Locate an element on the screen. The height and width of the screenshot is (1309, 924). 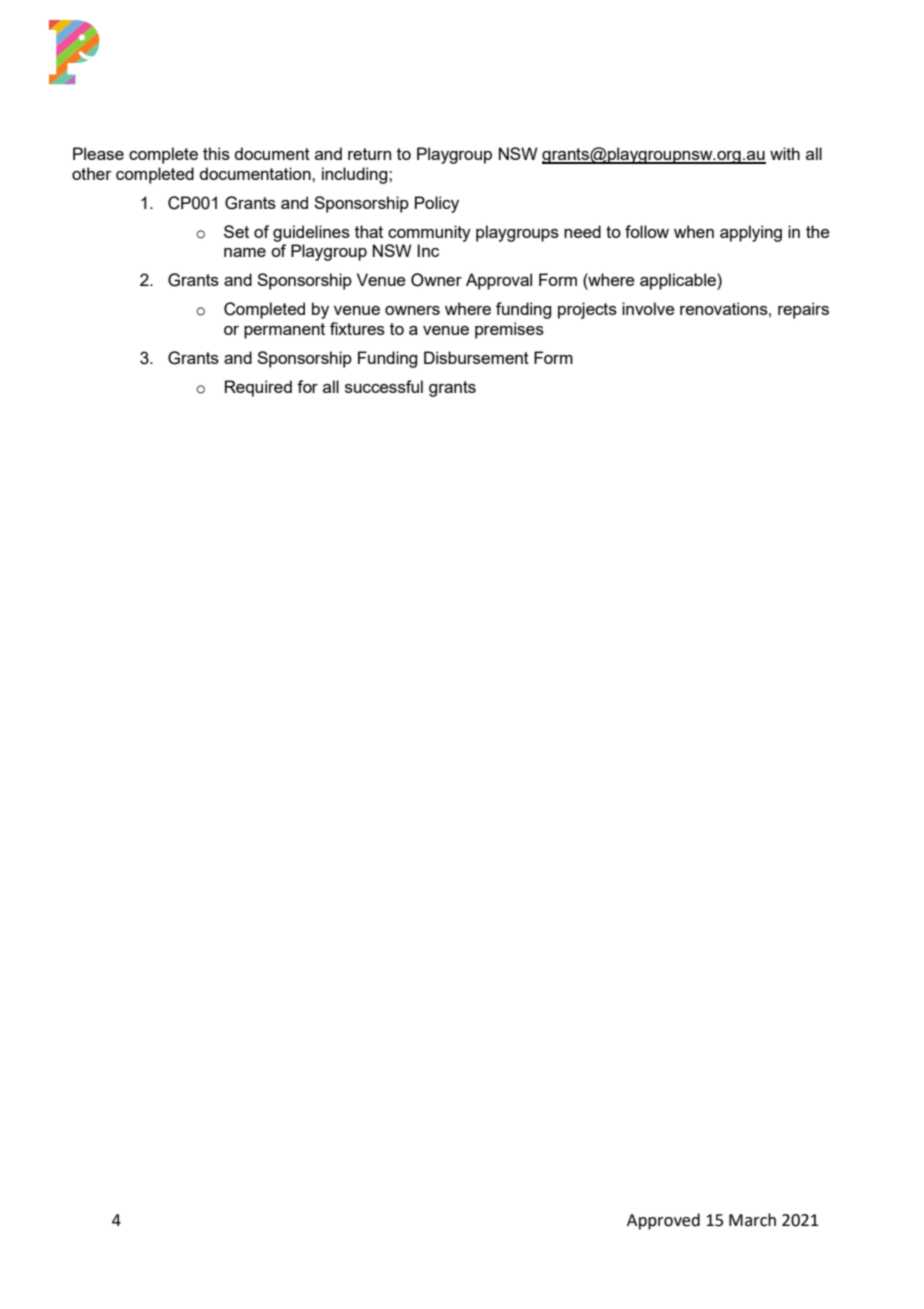
permanent is located at coordinates (284, 331).
